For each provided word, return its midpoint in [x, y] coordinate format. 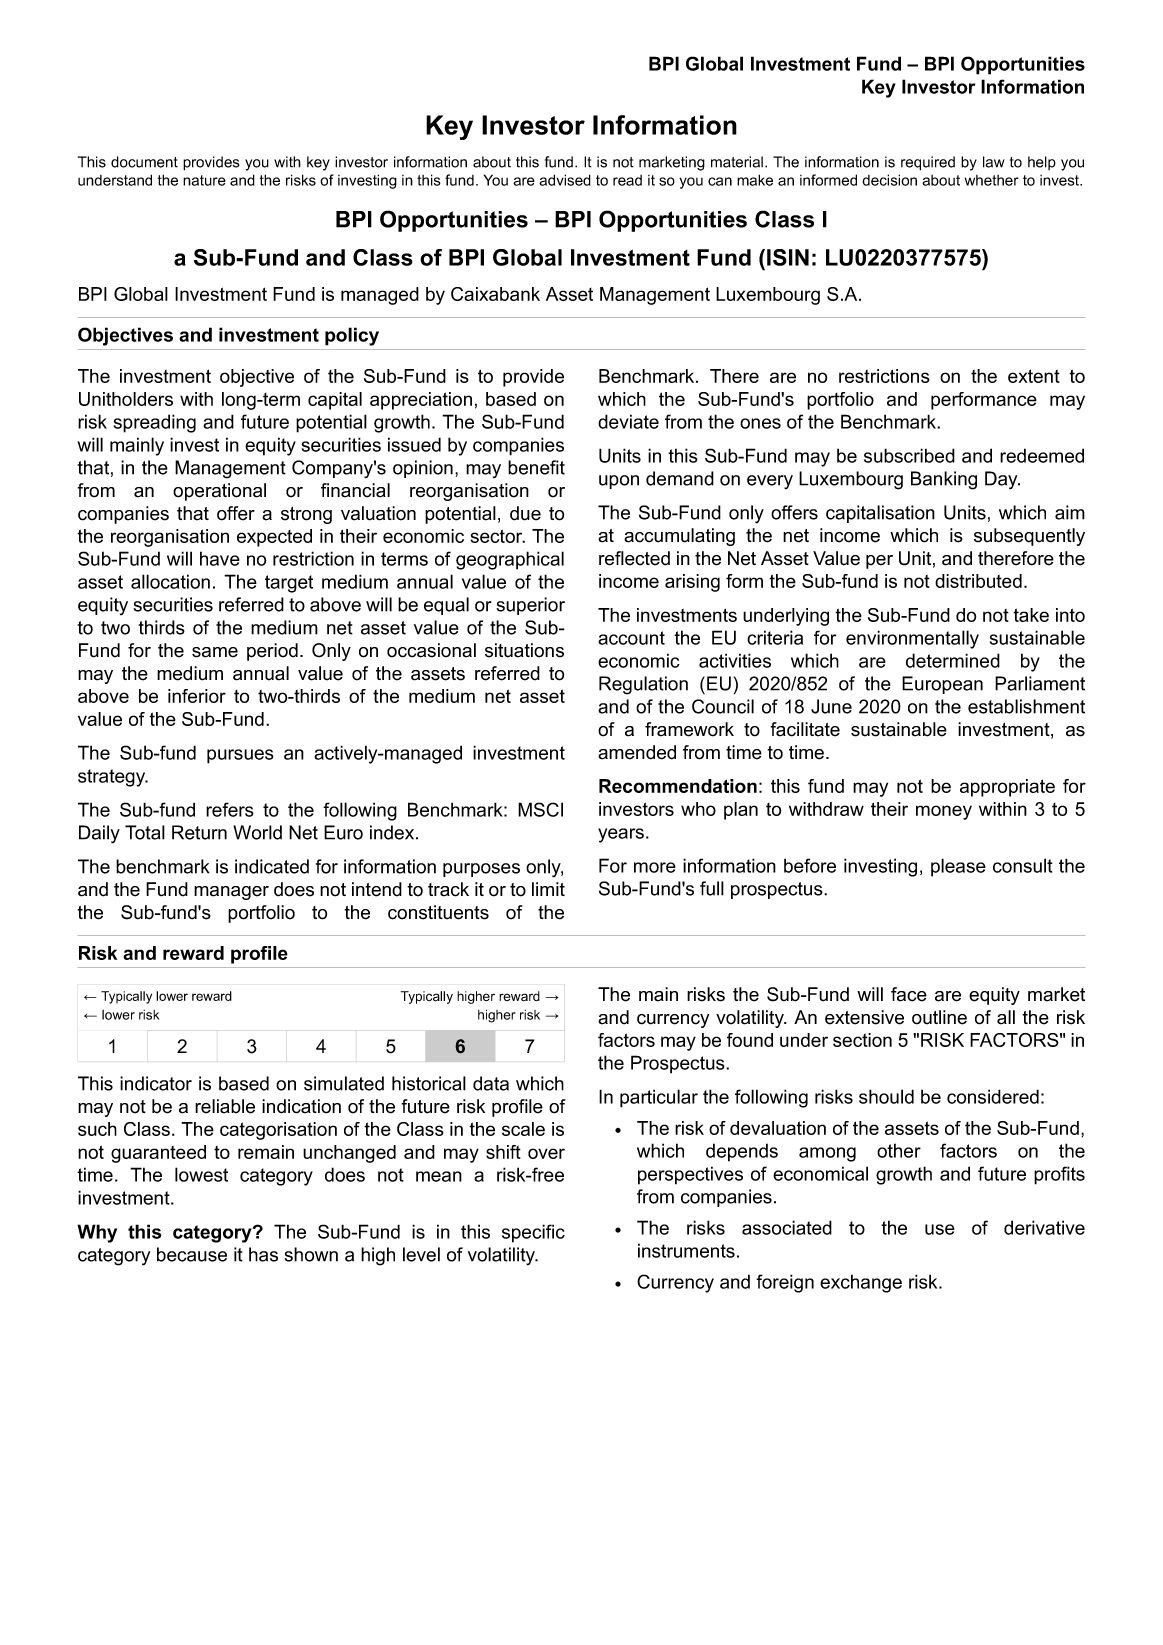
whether [992, 180]
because [192, 1254]
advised [565, 180]
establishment [1026, 706]
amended [637, 752]
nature [204, 180]
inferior [197, 696]
